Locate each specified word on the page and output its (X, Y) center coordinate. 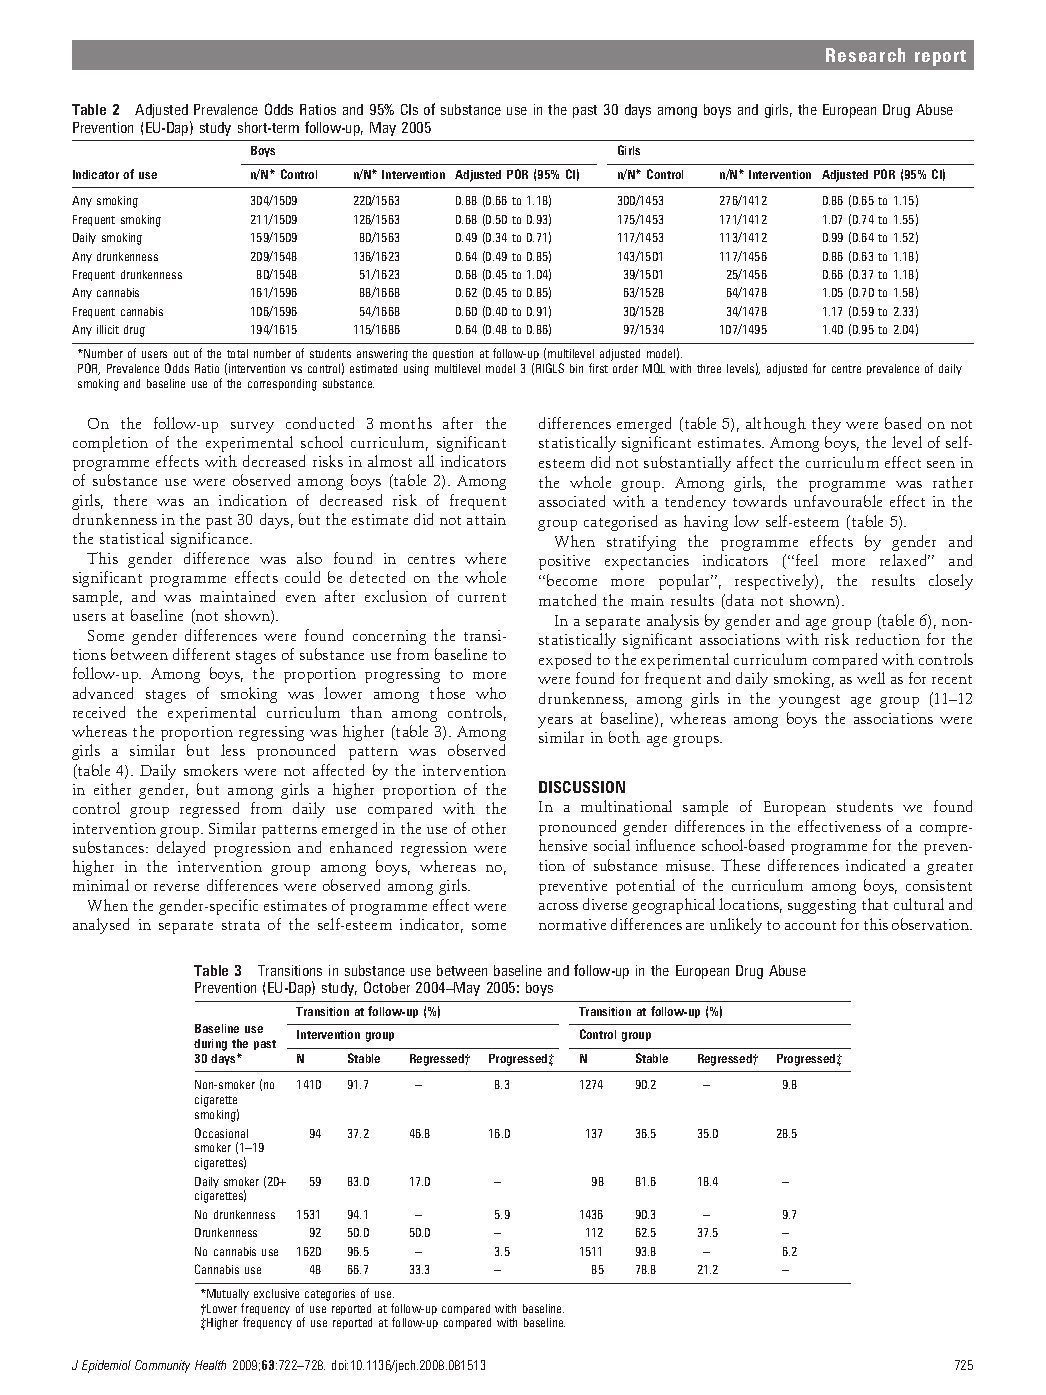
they (826, 425)
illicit (108, 329)
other (489, 828)
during (210, 1045)
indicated (875, 865)
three (709, 368)
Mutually (227, 1294)
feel (807, 560)
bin (576, 368)
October (387, 987)
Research (865, 55)
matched (567, 600)
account (810, 925)
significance (211, 540)
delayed (181, 849)
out (181, 354)
